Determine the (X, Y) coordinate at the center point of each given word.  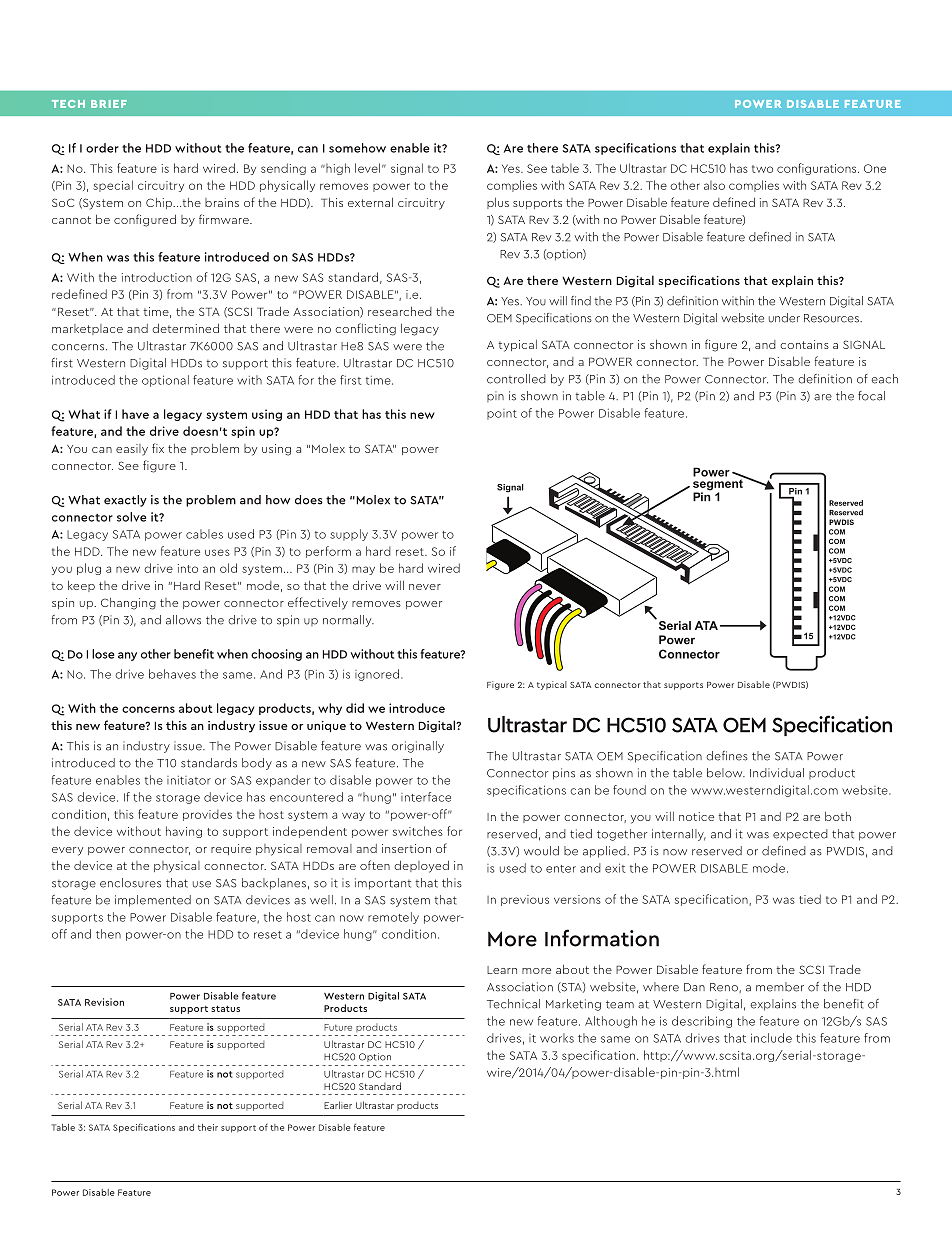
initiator (189, 780)
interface (426, 797)
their (208, 1127)
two (762, 169)
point (502, 414)
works (557, 1038)
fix (158, 448)
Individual (777, 773)
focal (871, 396)
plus (498, 203)
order (102, 148)
